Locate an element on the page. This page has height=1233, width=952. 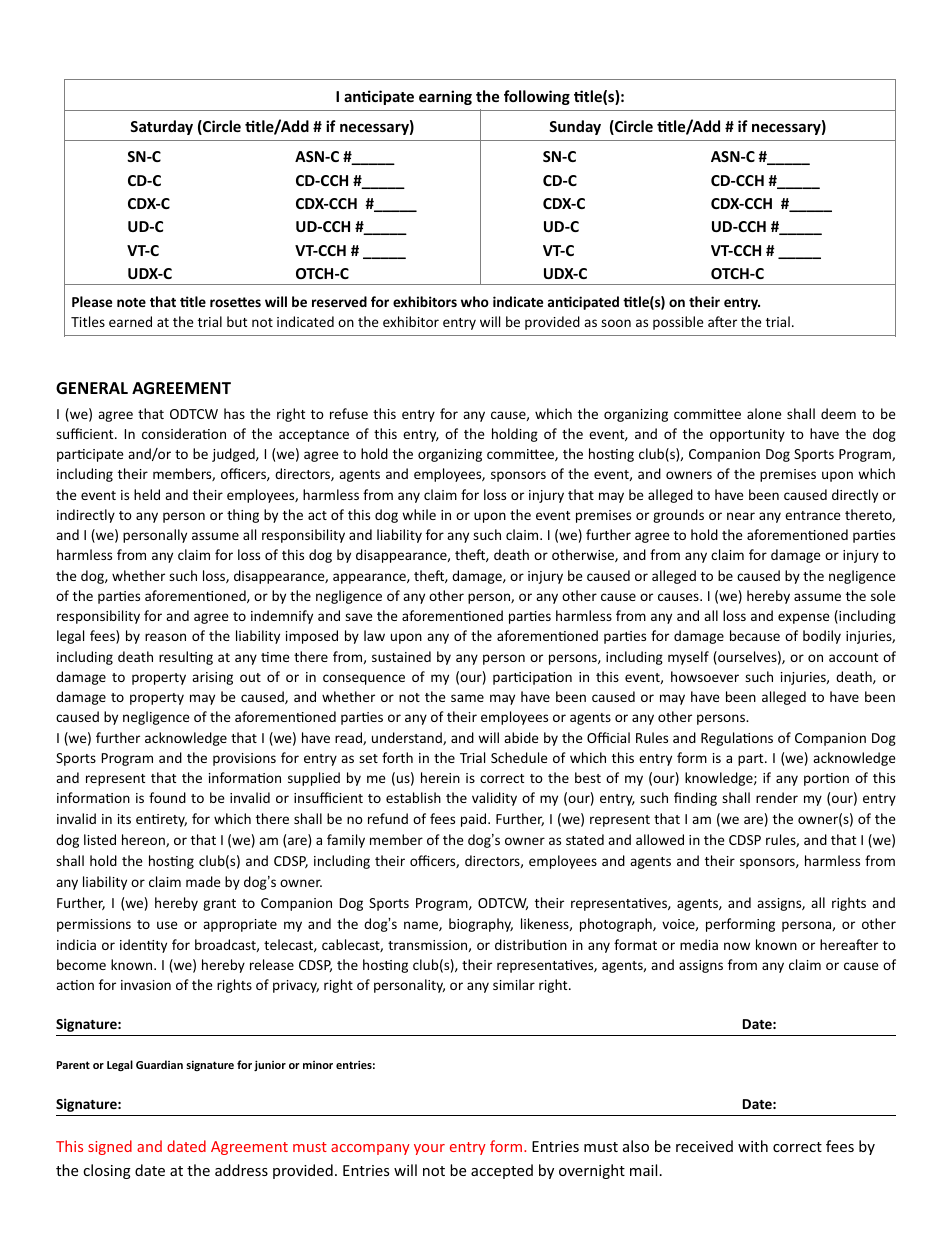
render is located at coordinates (777, 797).
